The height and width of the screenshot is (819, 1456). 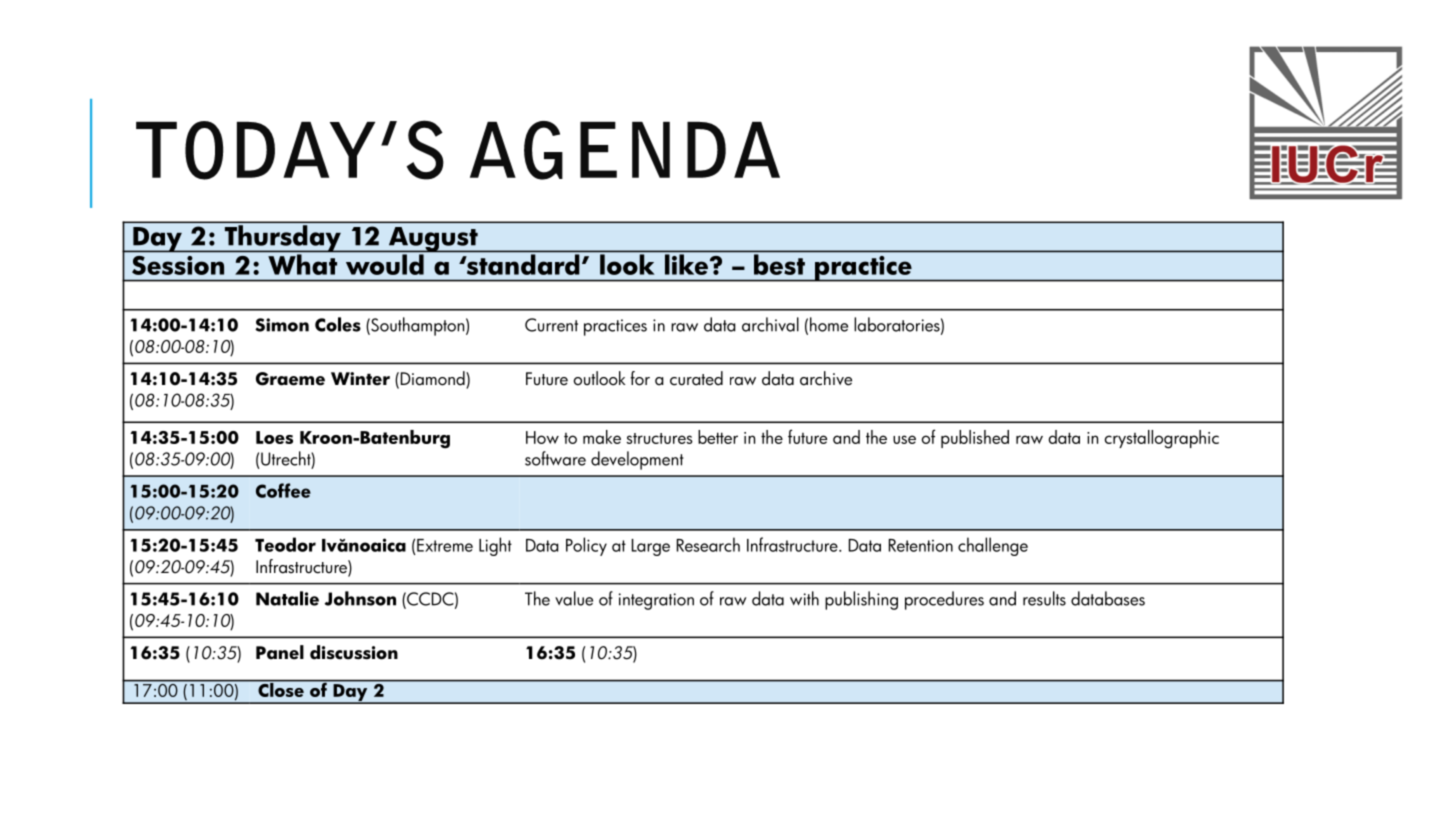 What do you see at coordinates (281, 688) in the screenshot?
I see `Close` at bounding box center [281, 688].
